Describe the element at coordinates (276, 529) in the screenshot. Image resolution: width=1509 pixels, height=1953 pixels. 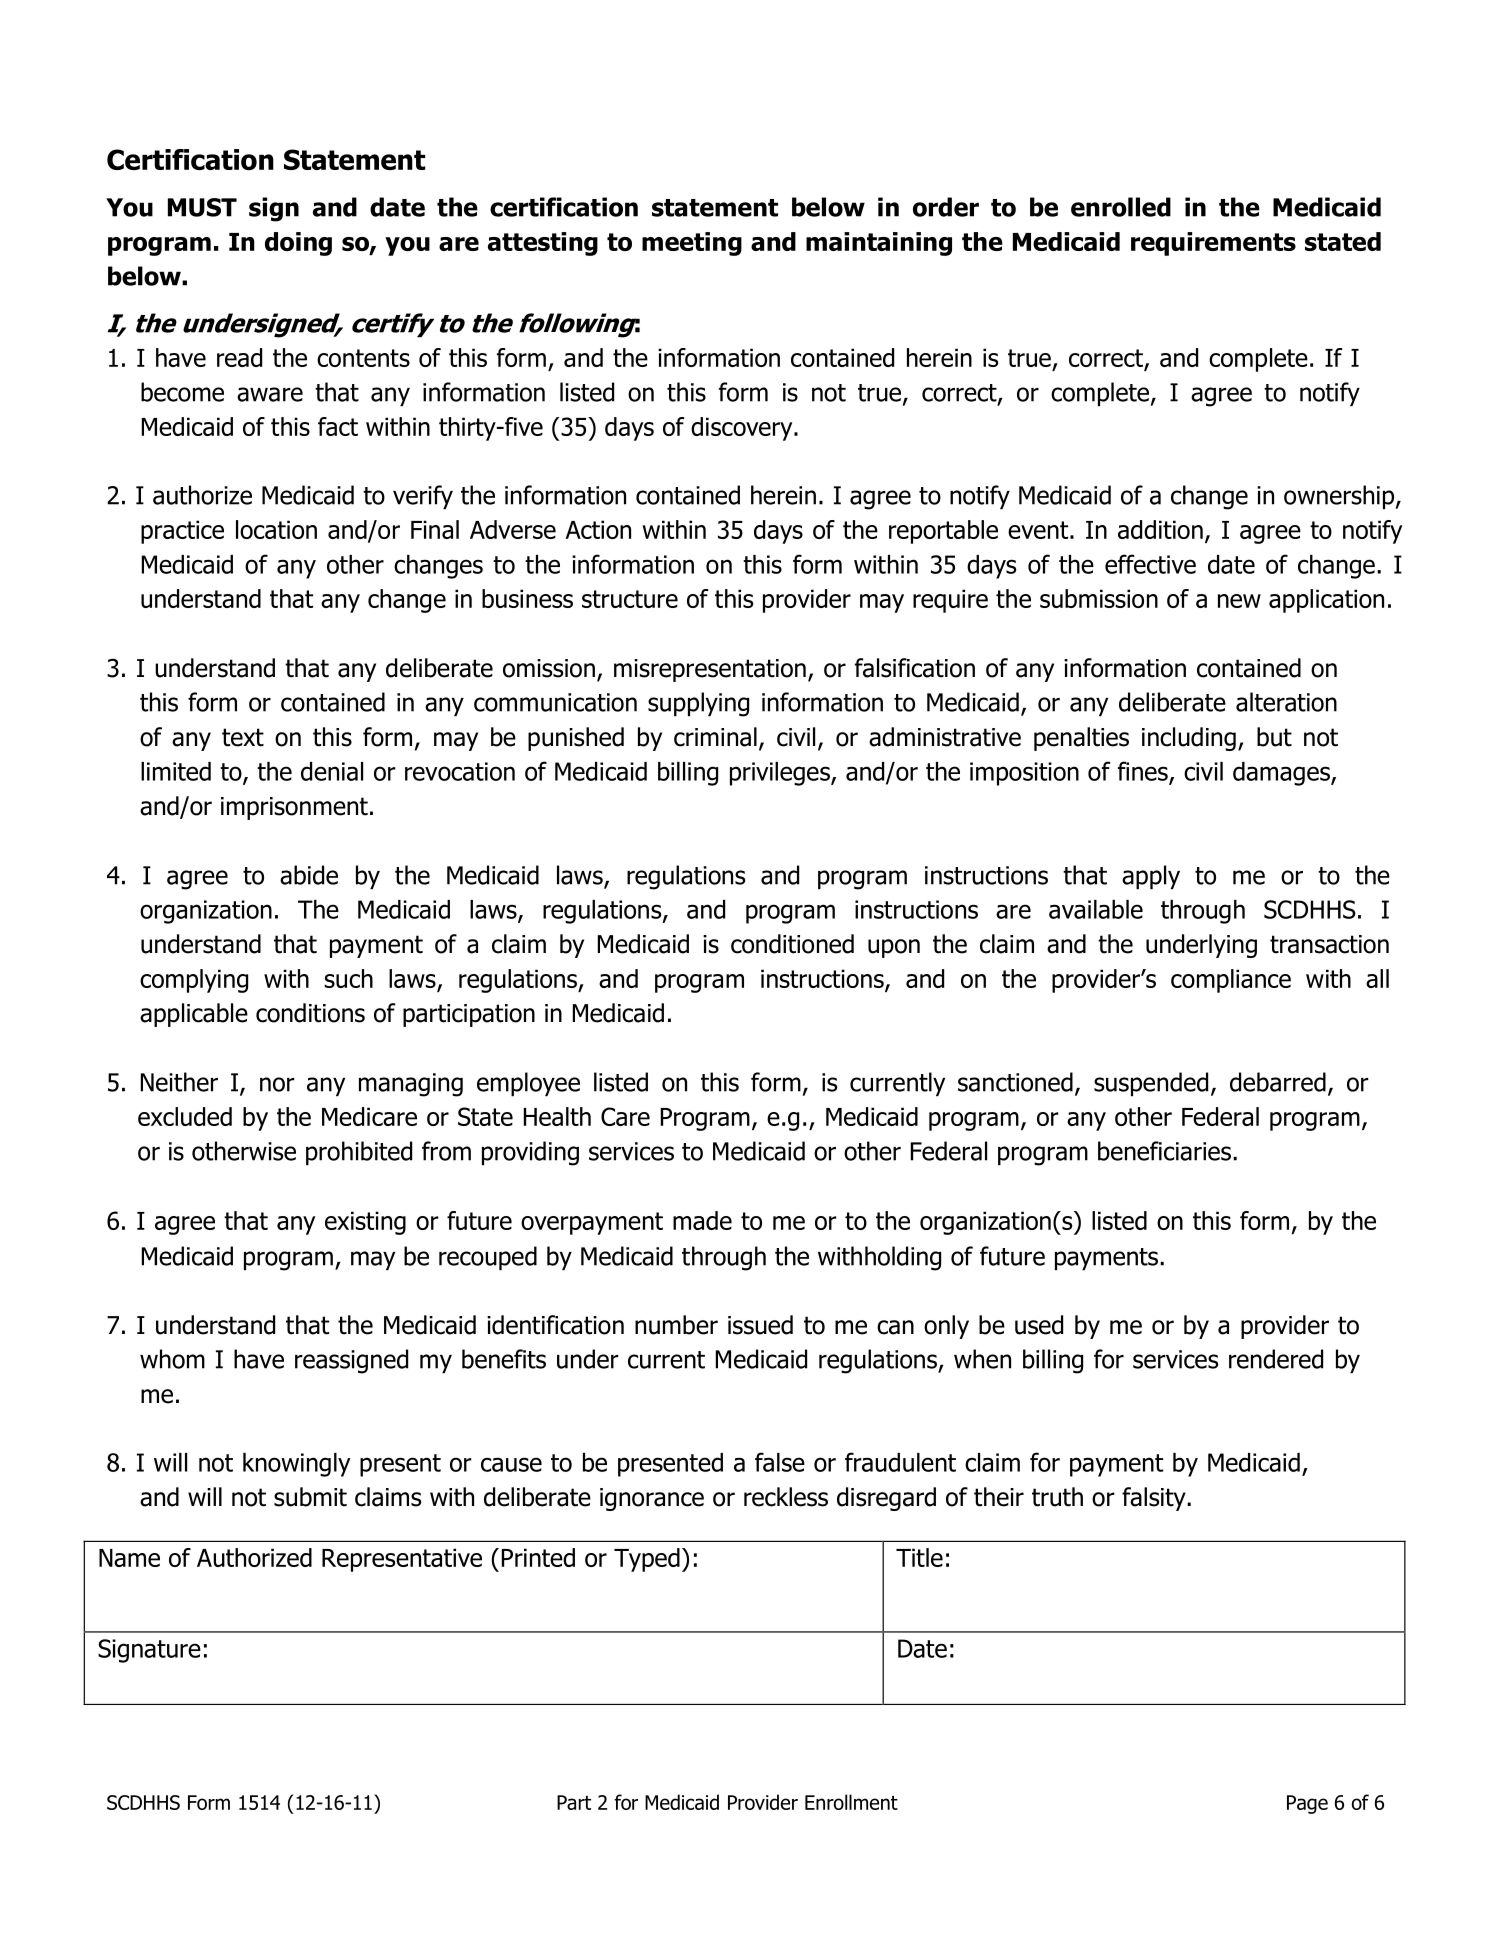
I see `location` at that location.
